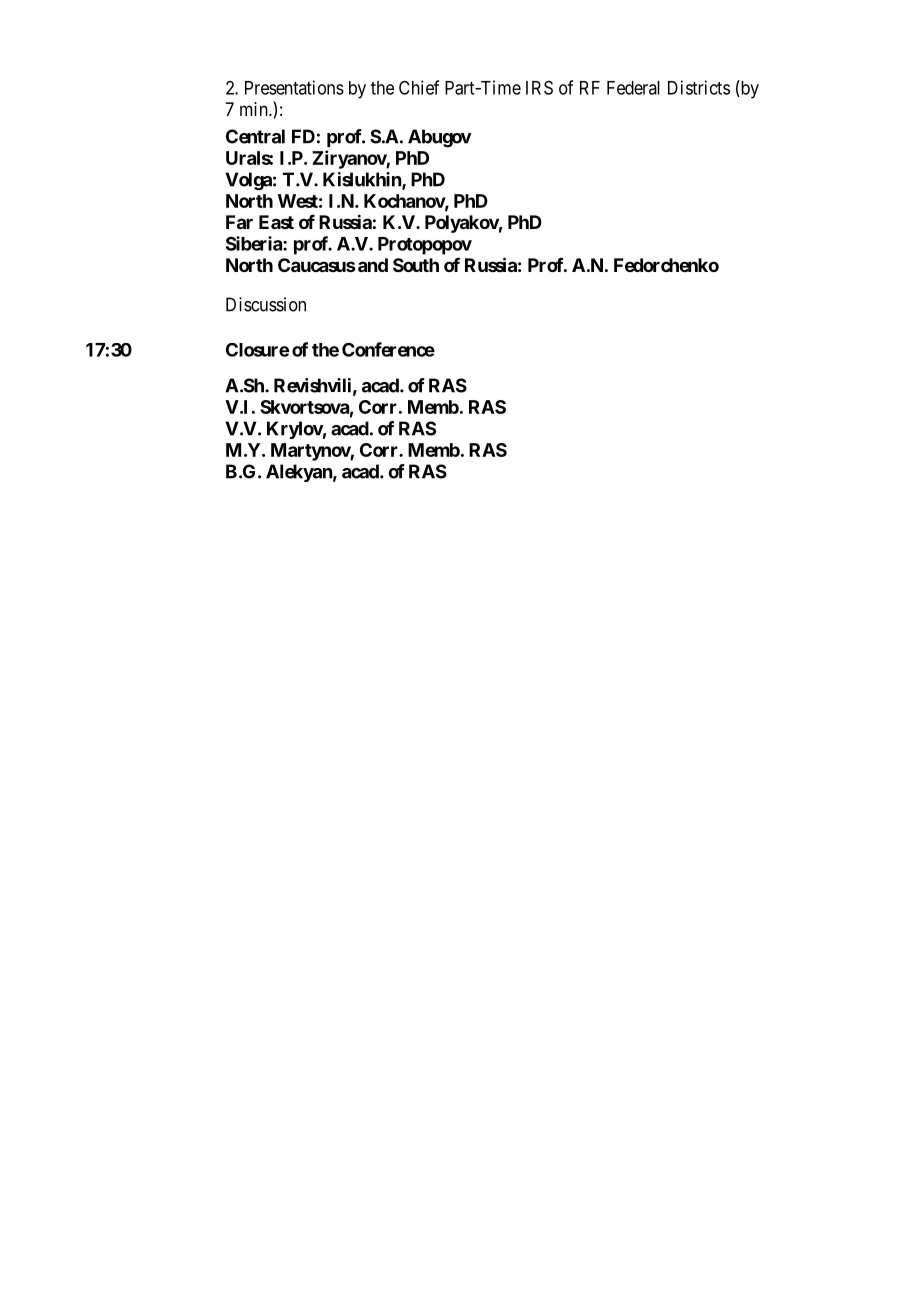 Image resolution: width=924 pixels, height=1309 pixels. What do you see at coordinates (294, 87) in the document?
I see `Presentations` at bounding box center [294, 87].
